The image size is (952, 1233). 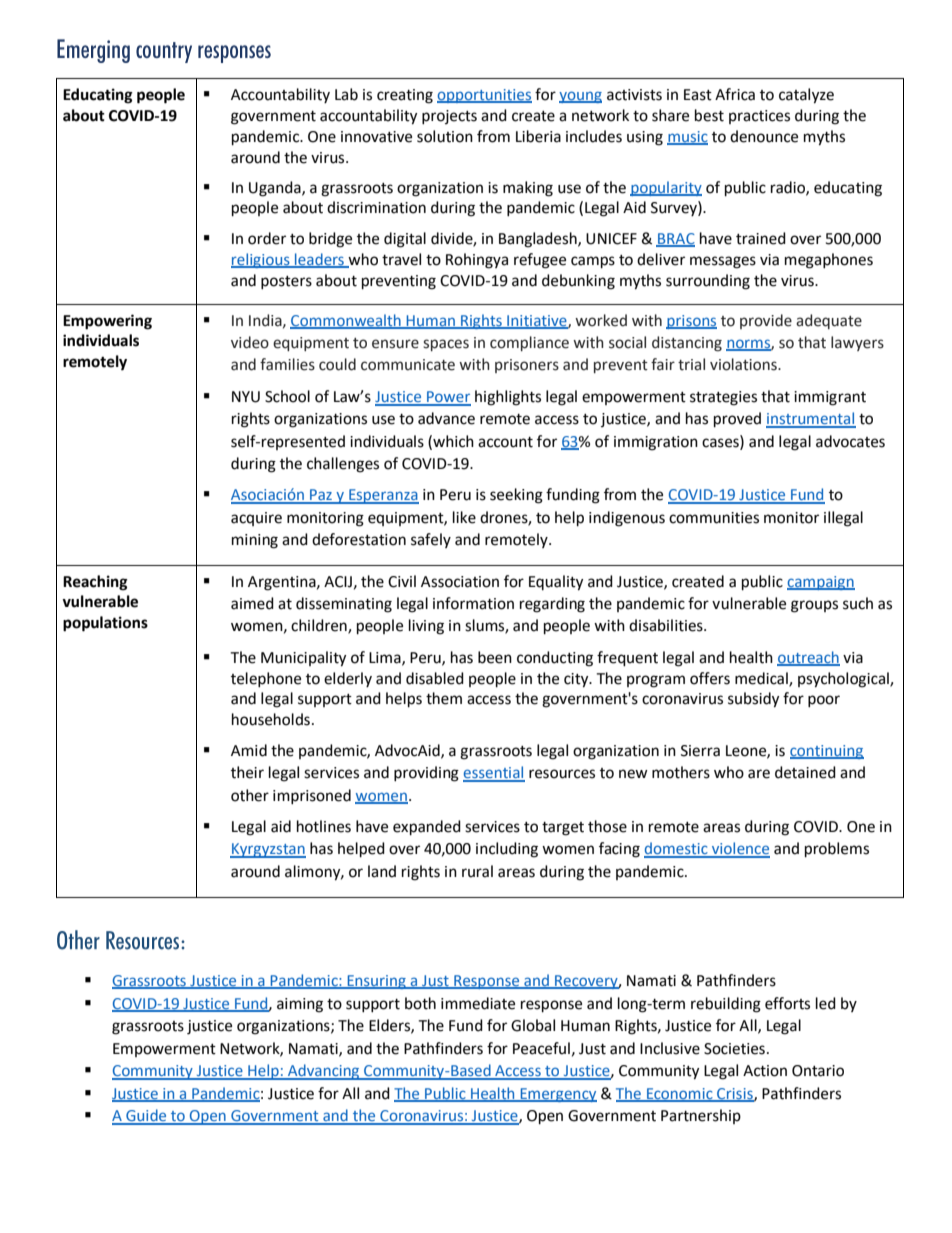 What do you see at coordinates (268, 850) in the screenshot?
I see `Kyrgyzstan` at bounding box center [268, 850].
